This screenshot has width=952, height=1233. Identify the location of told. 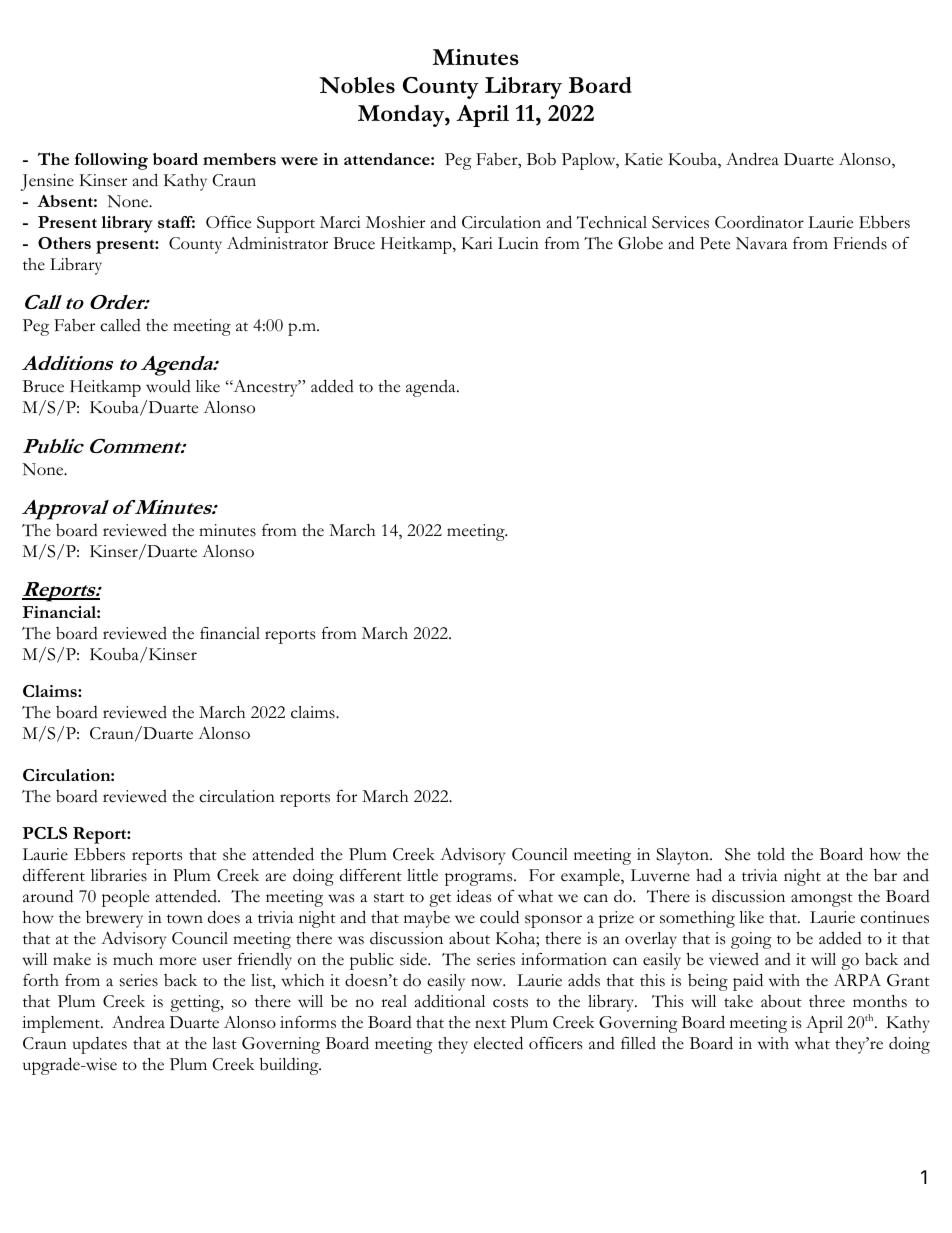
(771, 854).
